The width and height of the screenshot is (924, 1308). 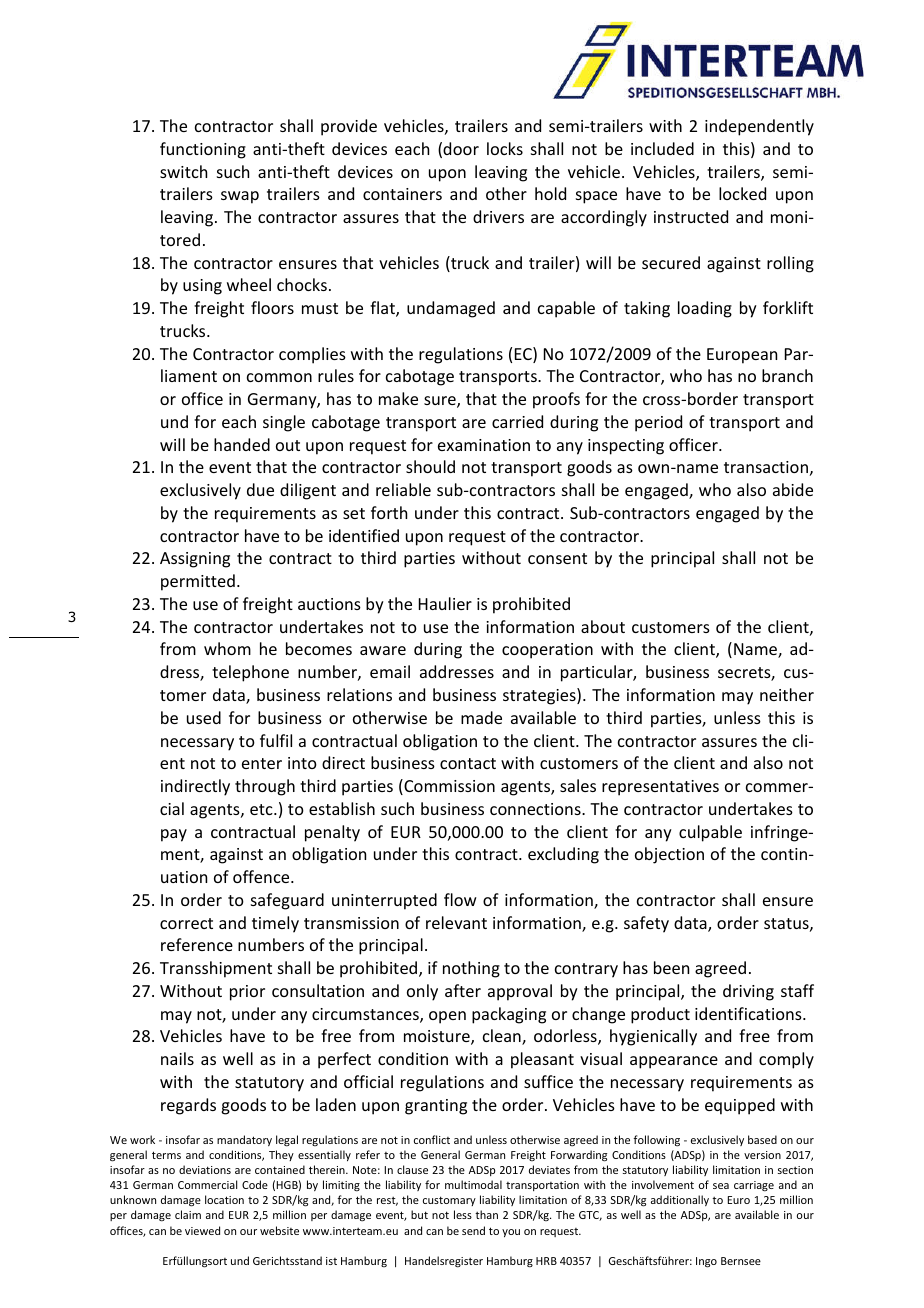 I want to click on locks, so click(x=505, y=148).
